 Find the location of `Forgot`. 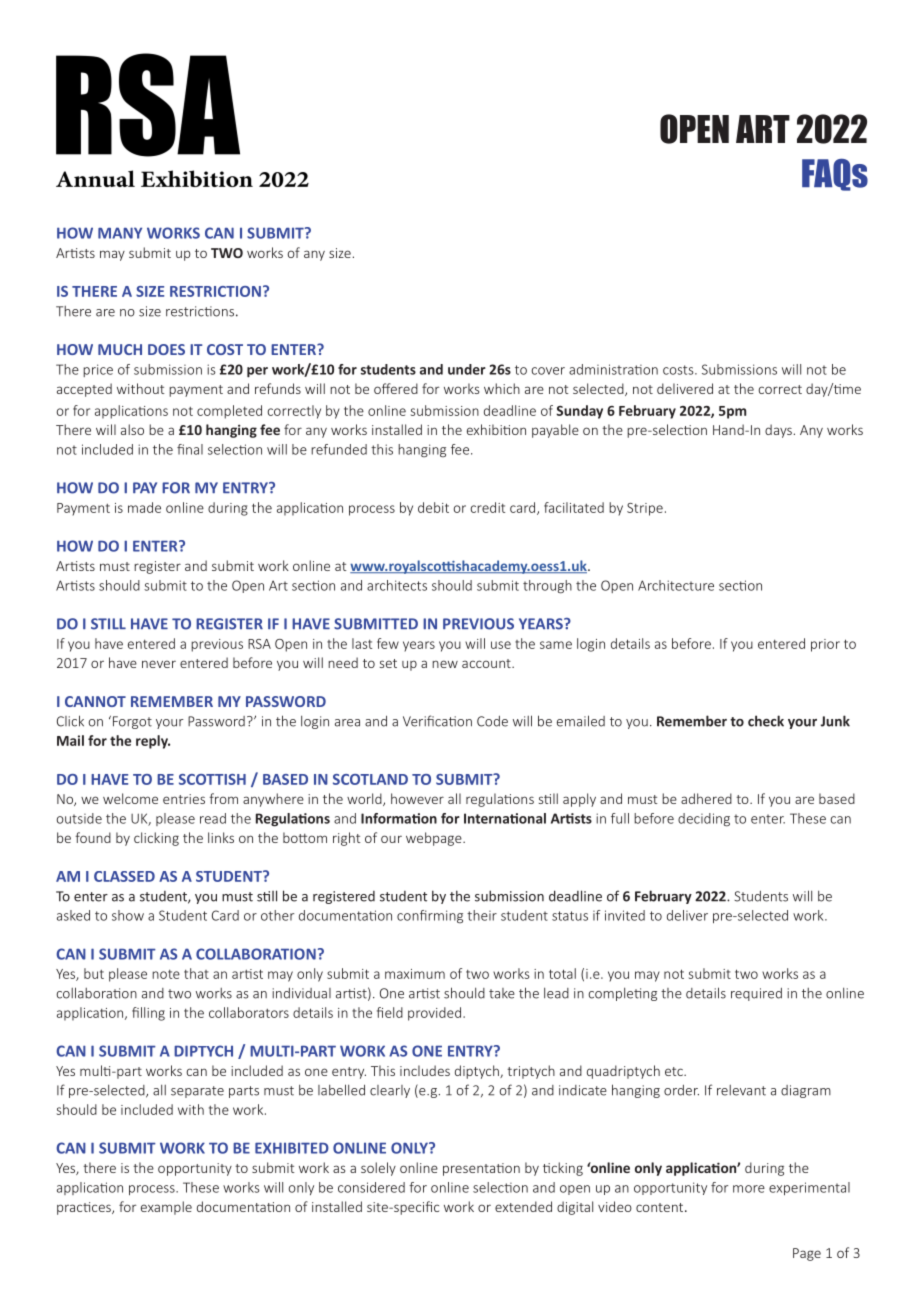

Forgot is located at coordinates (131, 722).
